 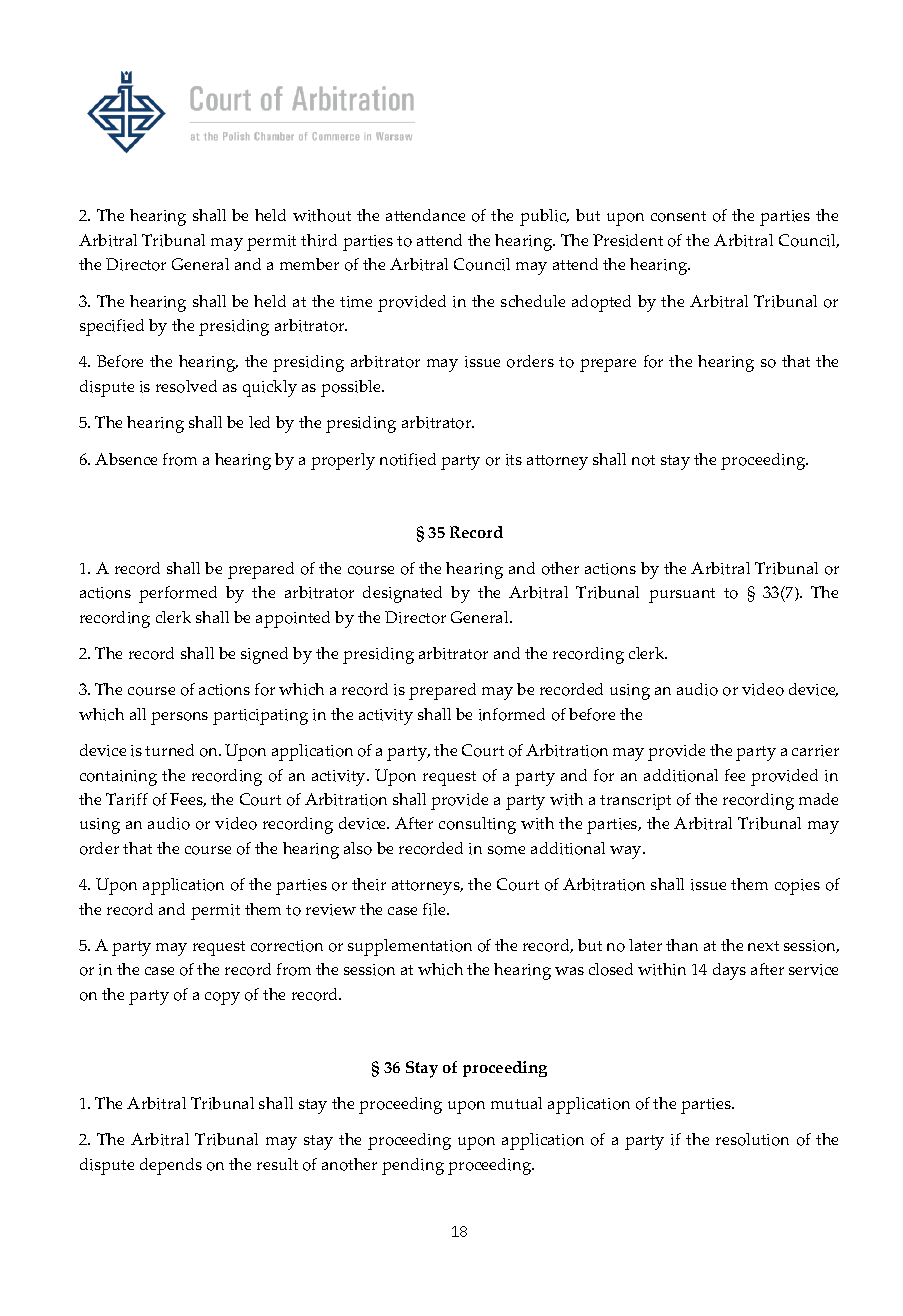 I want to click on performed, so click(x=178, y=594).
